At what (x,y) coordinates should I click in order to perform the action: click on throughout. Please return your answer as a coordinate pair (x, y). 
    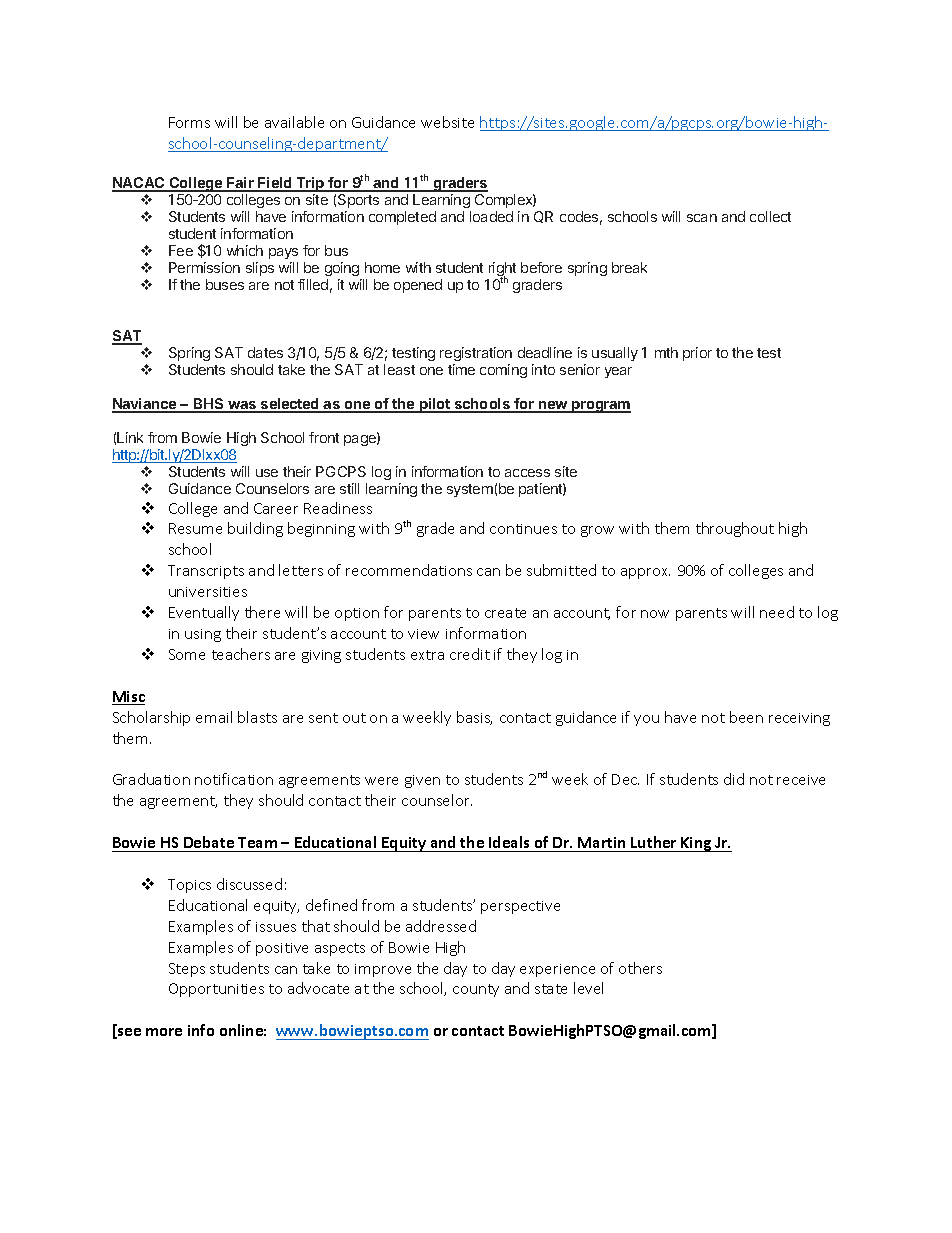
    Looking at the image, I should click on (735, 529).
